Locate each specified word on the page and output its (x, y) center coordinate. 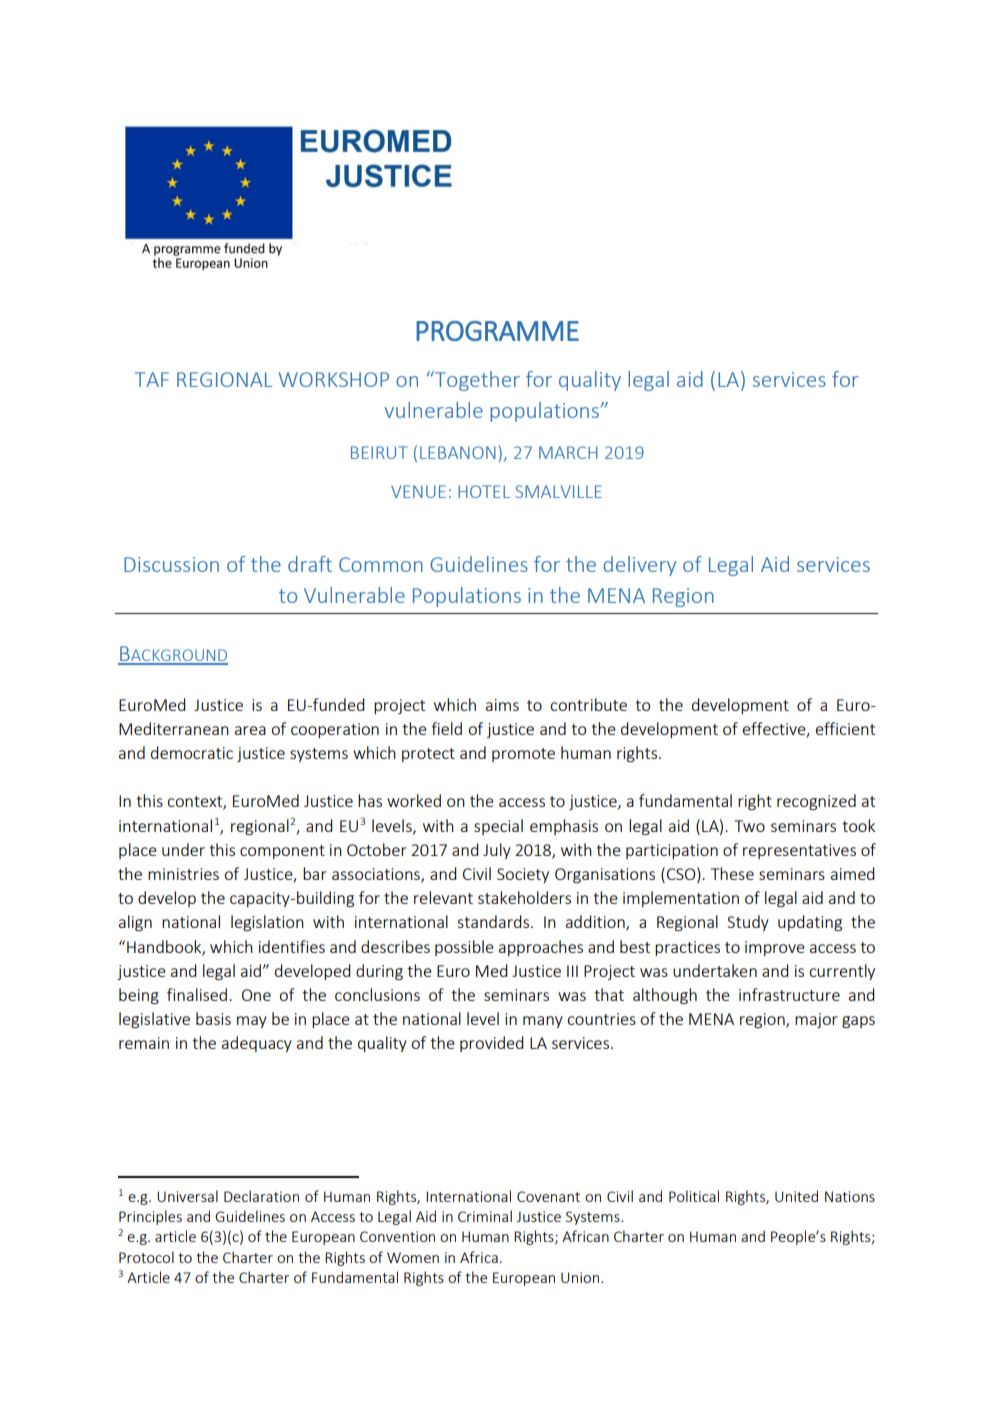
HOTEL (484, 491)
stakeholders (524, 897)
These (732, 873)
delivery (639, 566)
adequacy (257, 1044)
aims (502, 705)
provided (492, 1044)
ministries (183, 874)
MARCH (568, 452)
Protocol (146, 1257)
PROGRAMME (497, 331)
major (816, 1020)
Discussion (171, 564)
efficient (845, 728)
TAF (152, 379)
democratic (192, 752)
